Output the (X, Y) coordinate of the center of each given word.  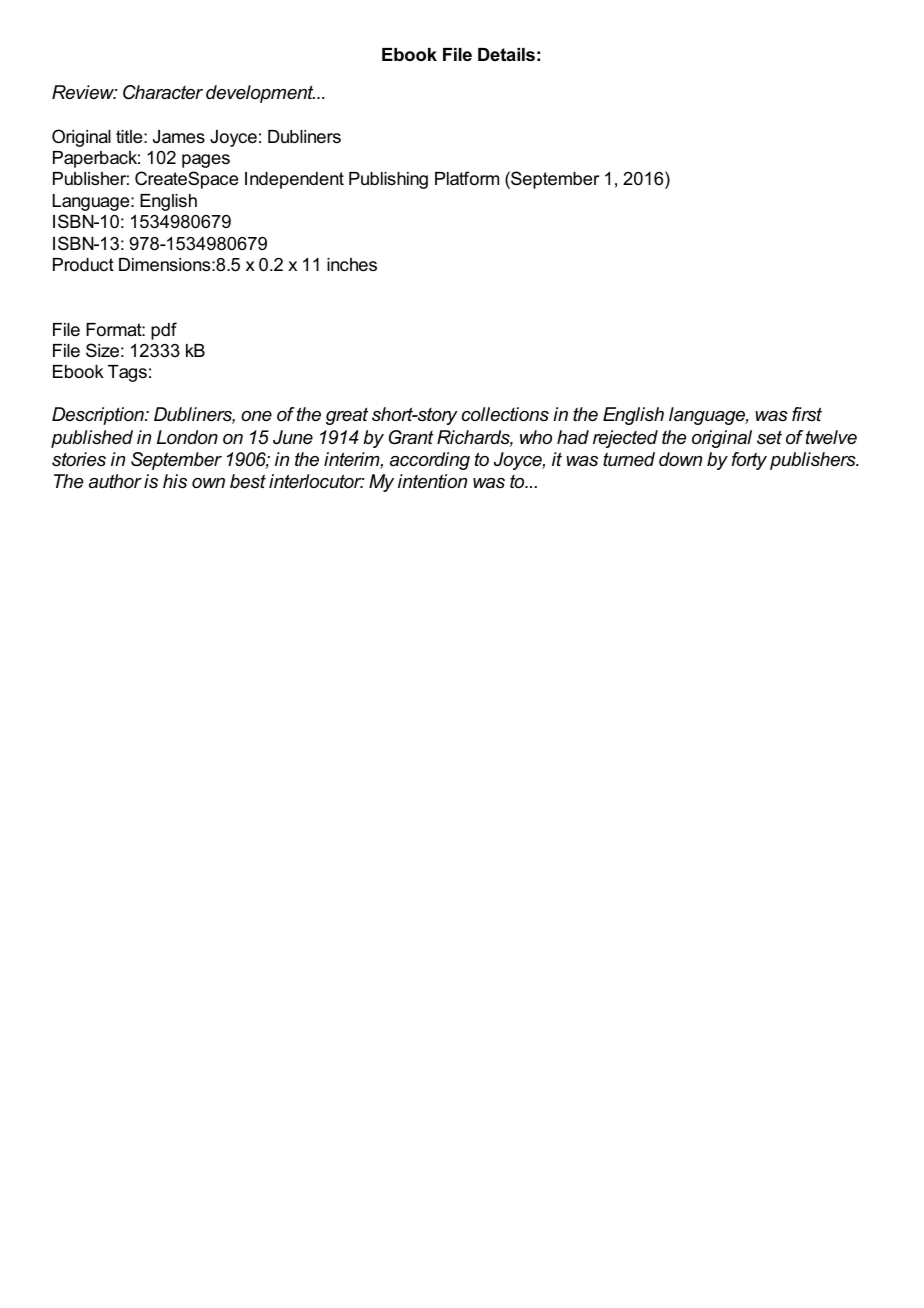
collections (505, 414)
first (807, 414)
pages (206, 161)
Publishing (388, 180)
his (175, 481)
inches (352, 265)
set (769, 437)
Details (506, 55)
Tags (127, 373)
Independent (294, 180)
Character (163, 92)
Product (83, 264)
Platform (467, 178)
